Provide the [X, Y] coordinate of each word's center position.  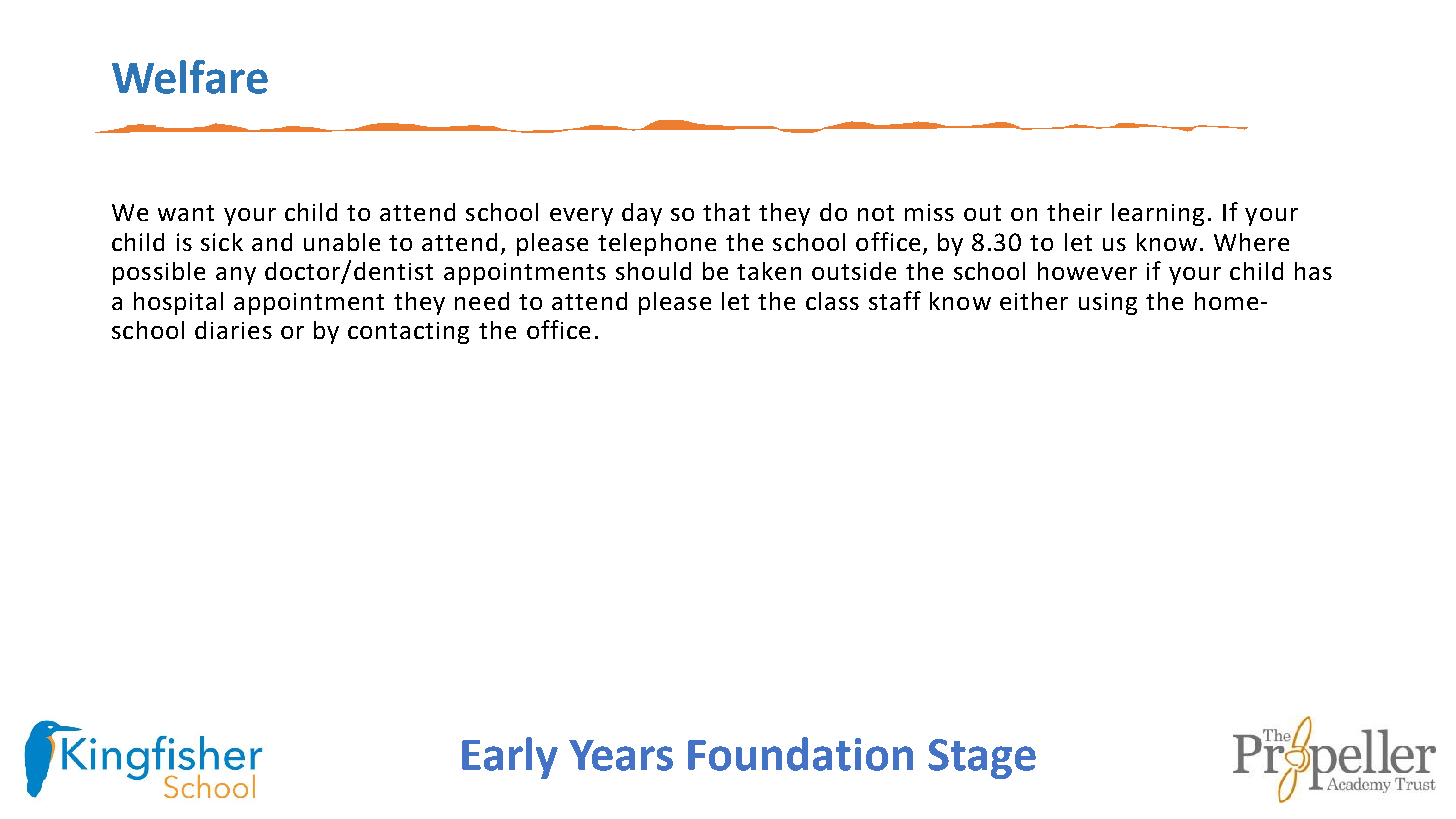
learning [1158, 214]
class [832, 301]
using [1108, 304]
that [726, 212]
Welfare [190, 77]
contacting [408, 333]
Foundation [800, 754]
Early [510, 758]
